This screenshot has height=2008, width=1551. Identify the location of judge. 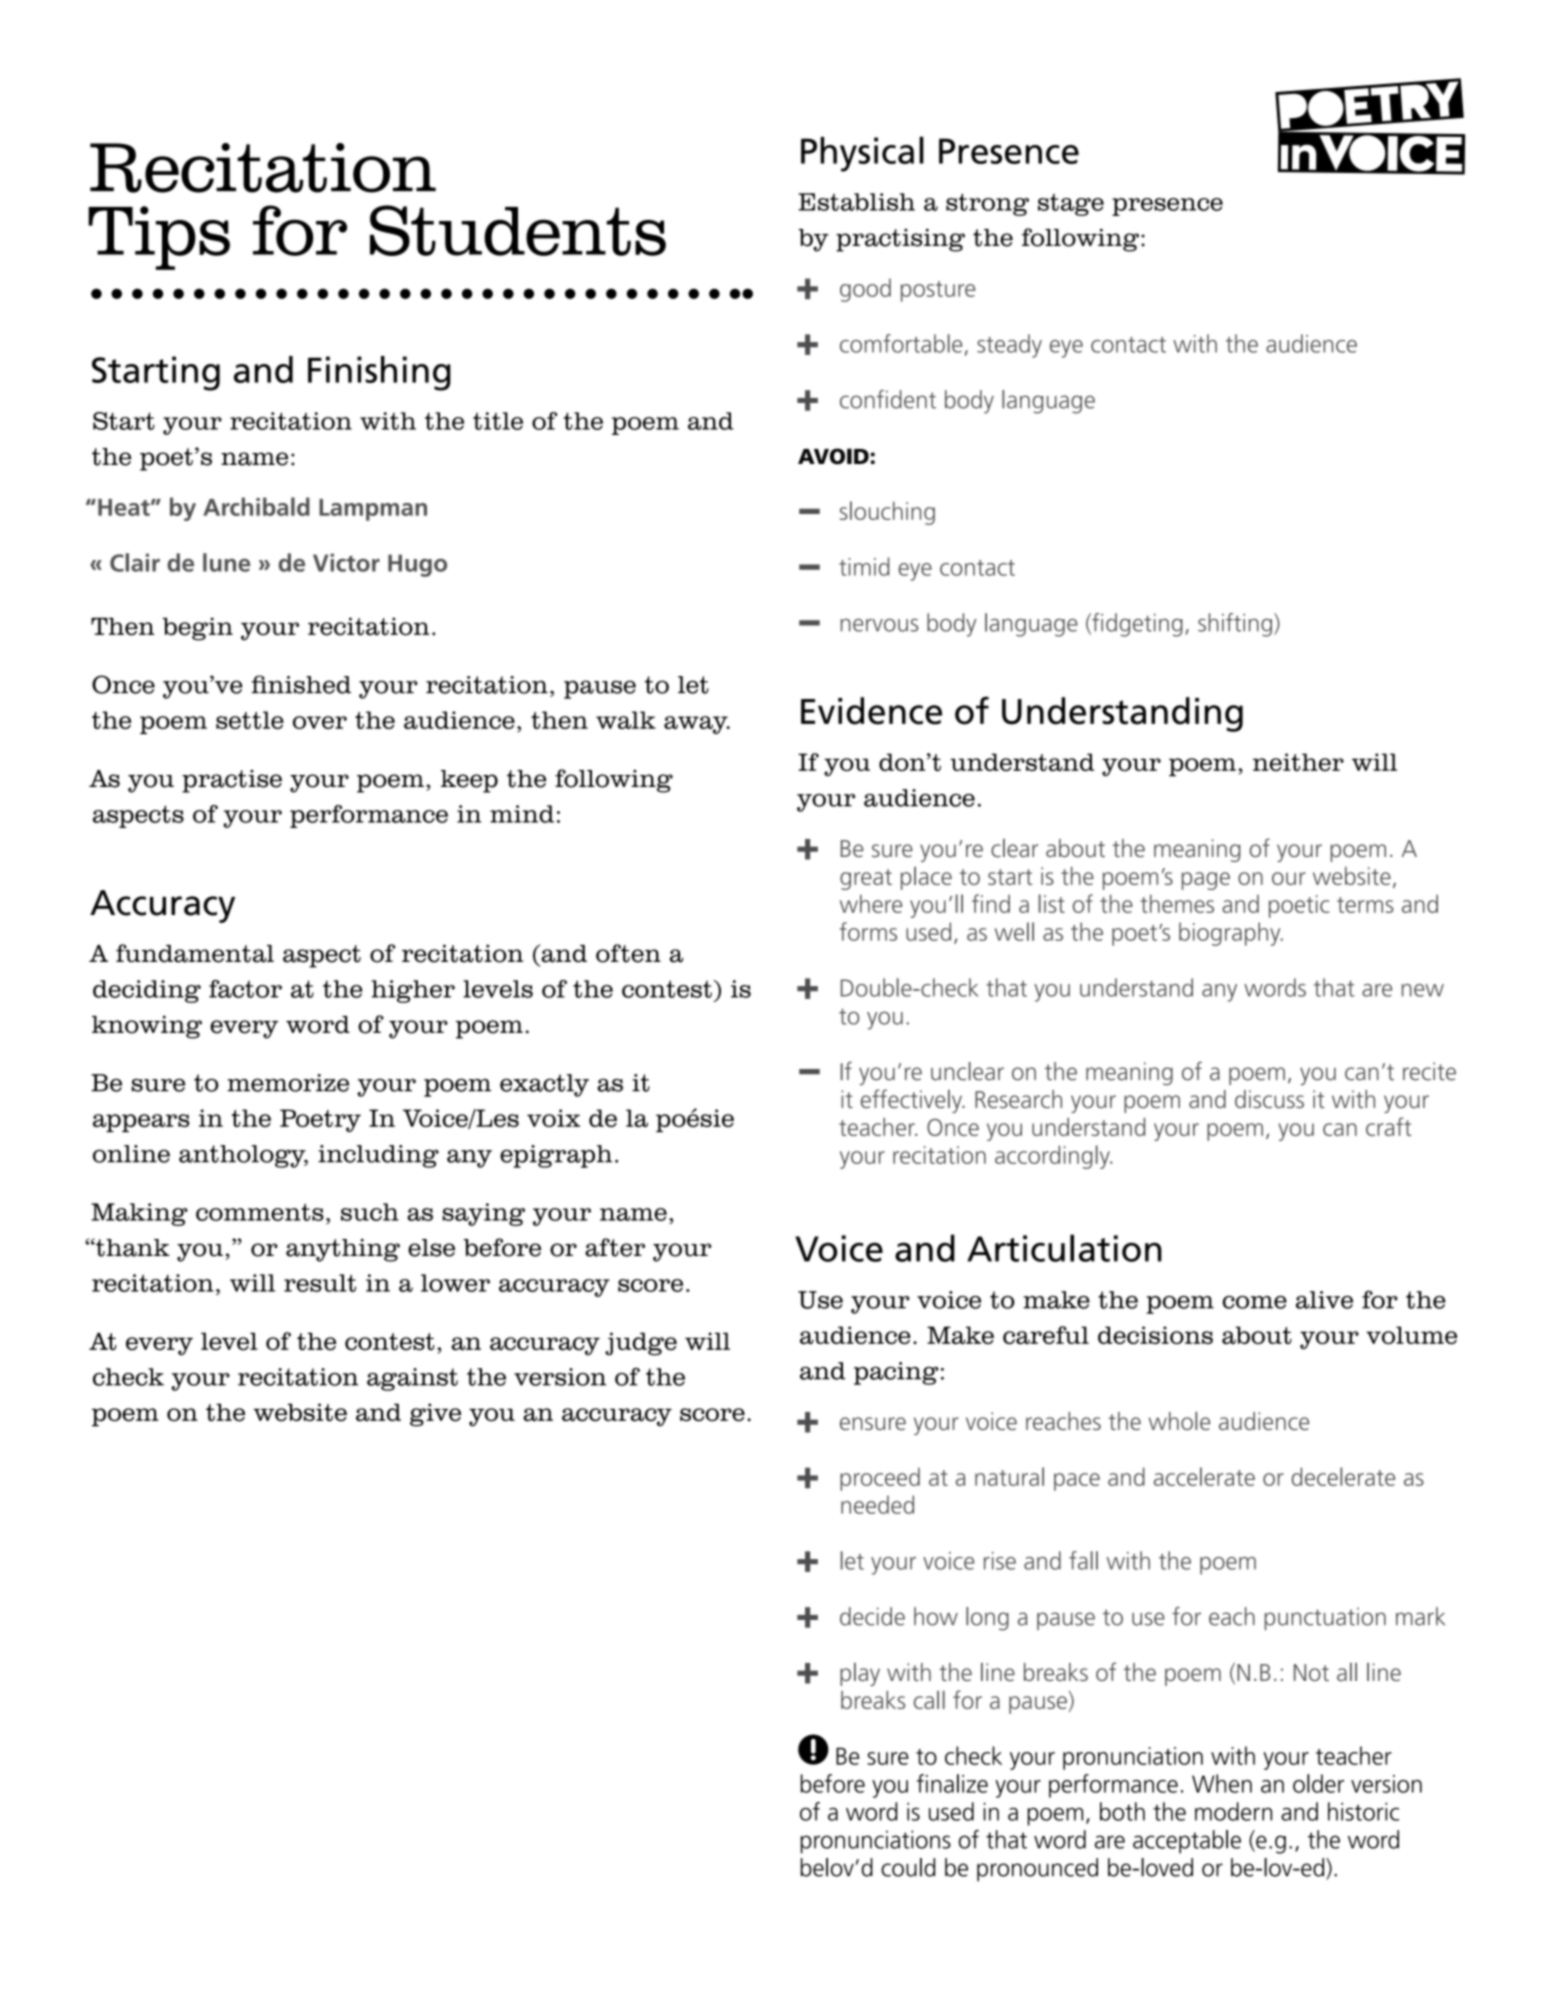
(641, 1344).
